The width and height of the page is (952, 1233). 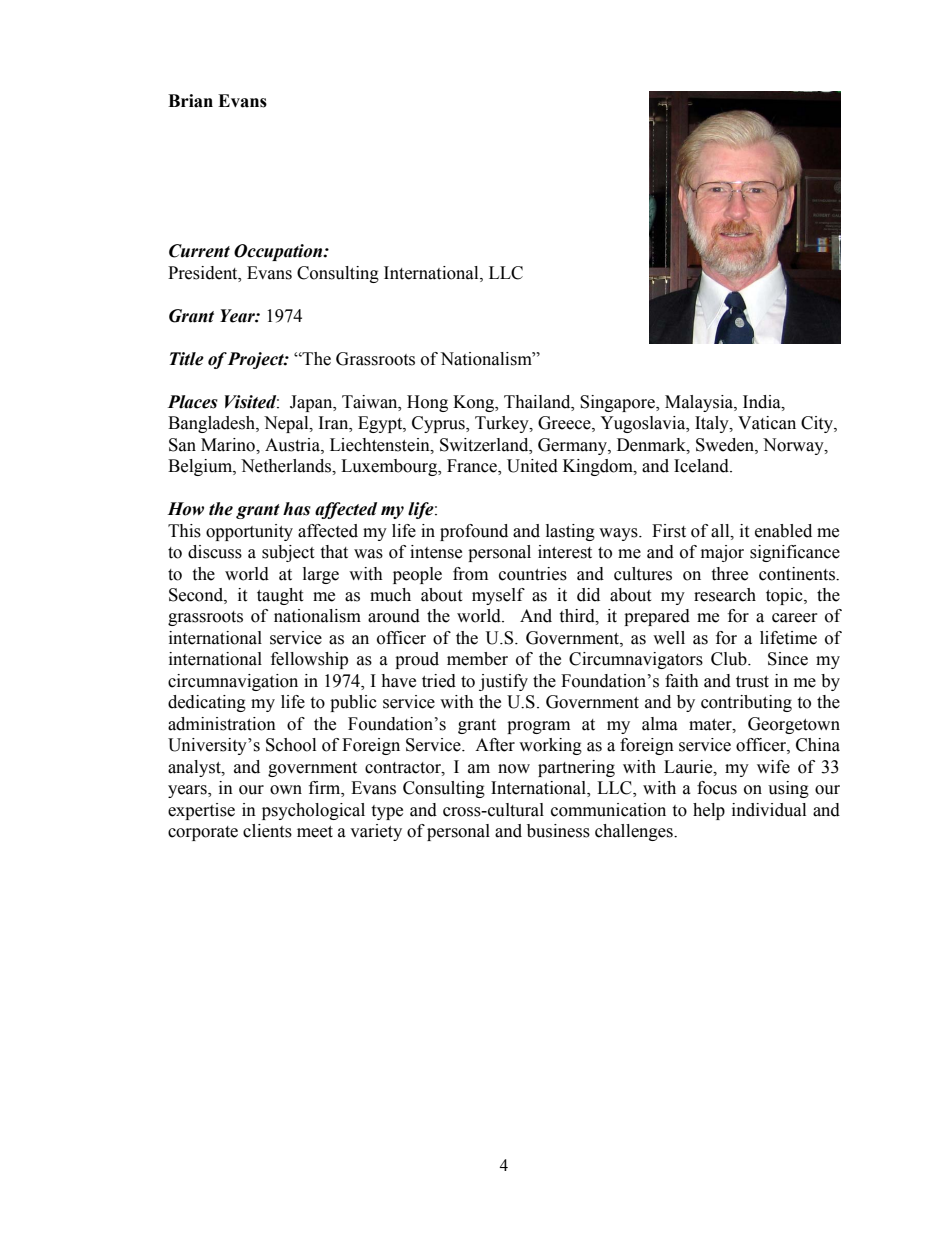 What do you see at coordinates (279, 252) in the page?
I see `Occupation` at bounding box center [279, 252].
